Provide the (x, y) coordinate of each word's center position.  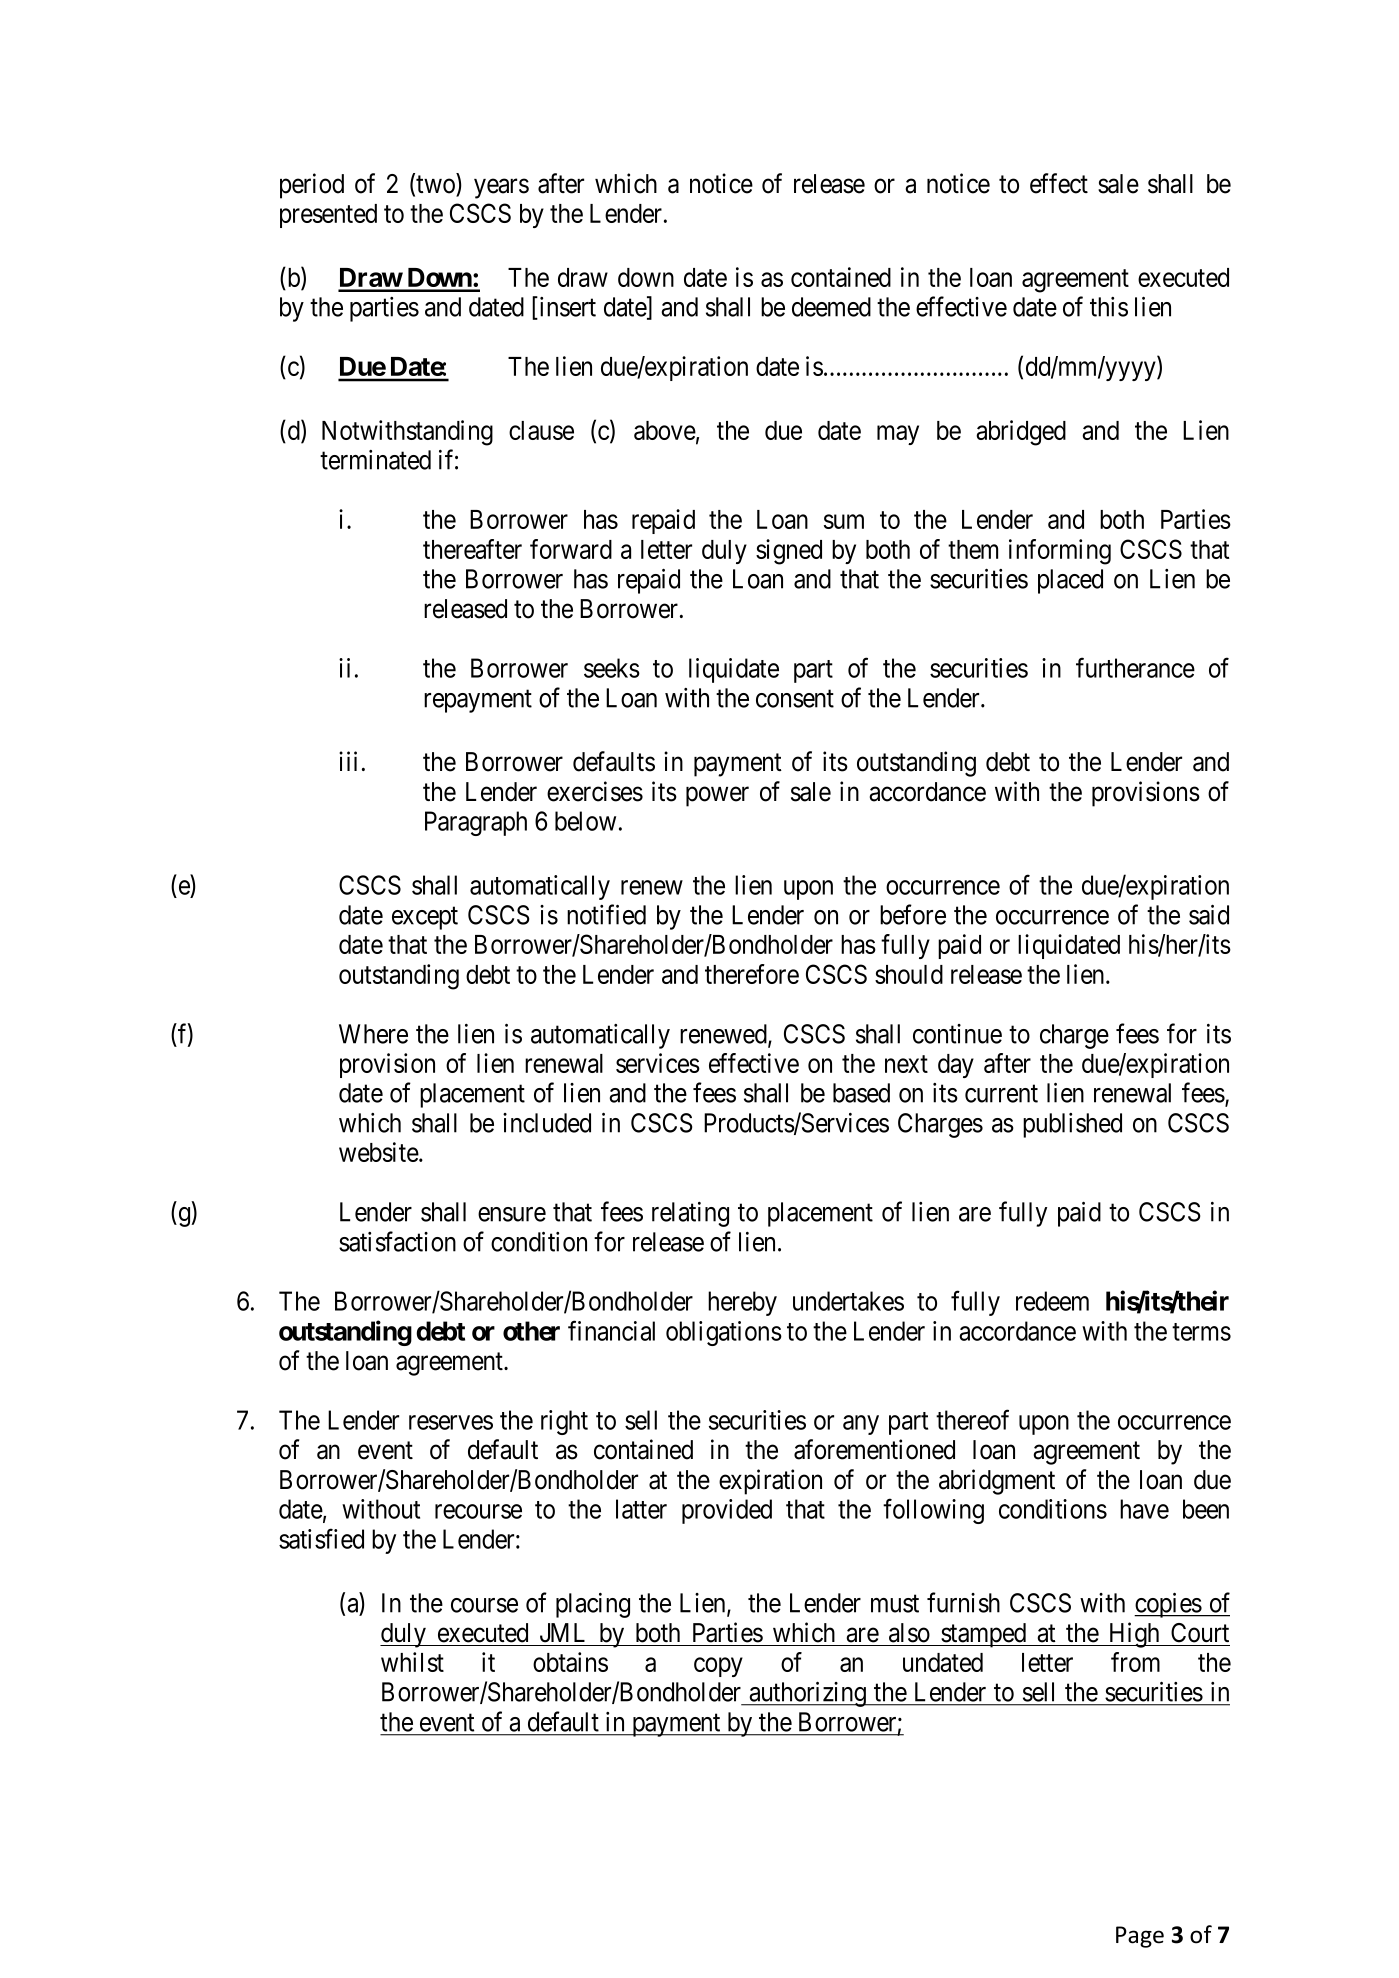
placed (1070, 581)
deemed (831, 307)
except (425, 918)
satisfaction (397, 1241)
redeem (1052, 1301)
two (435, 186)
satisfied (321, 1538)
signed (789, 552)
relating (690, 1214)
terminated (375, 460)
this (1109, 307)
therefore (752, 974)
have (1144, 1509)
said (1209, 915)
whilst (412, 1662)
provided (727, 1511)
